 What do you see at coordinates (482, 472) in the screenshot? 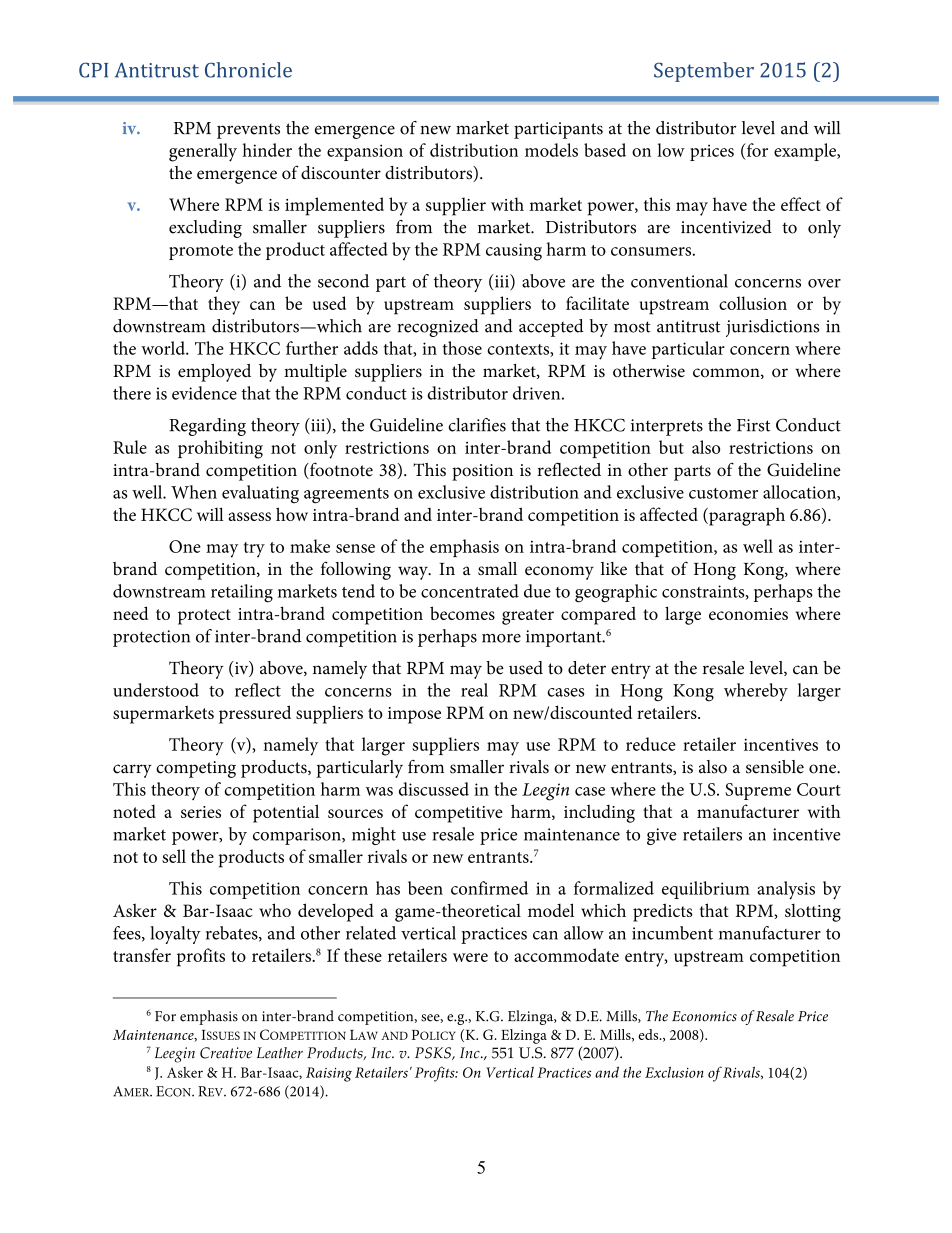
I see `position` at bounding box center [482, 472].
